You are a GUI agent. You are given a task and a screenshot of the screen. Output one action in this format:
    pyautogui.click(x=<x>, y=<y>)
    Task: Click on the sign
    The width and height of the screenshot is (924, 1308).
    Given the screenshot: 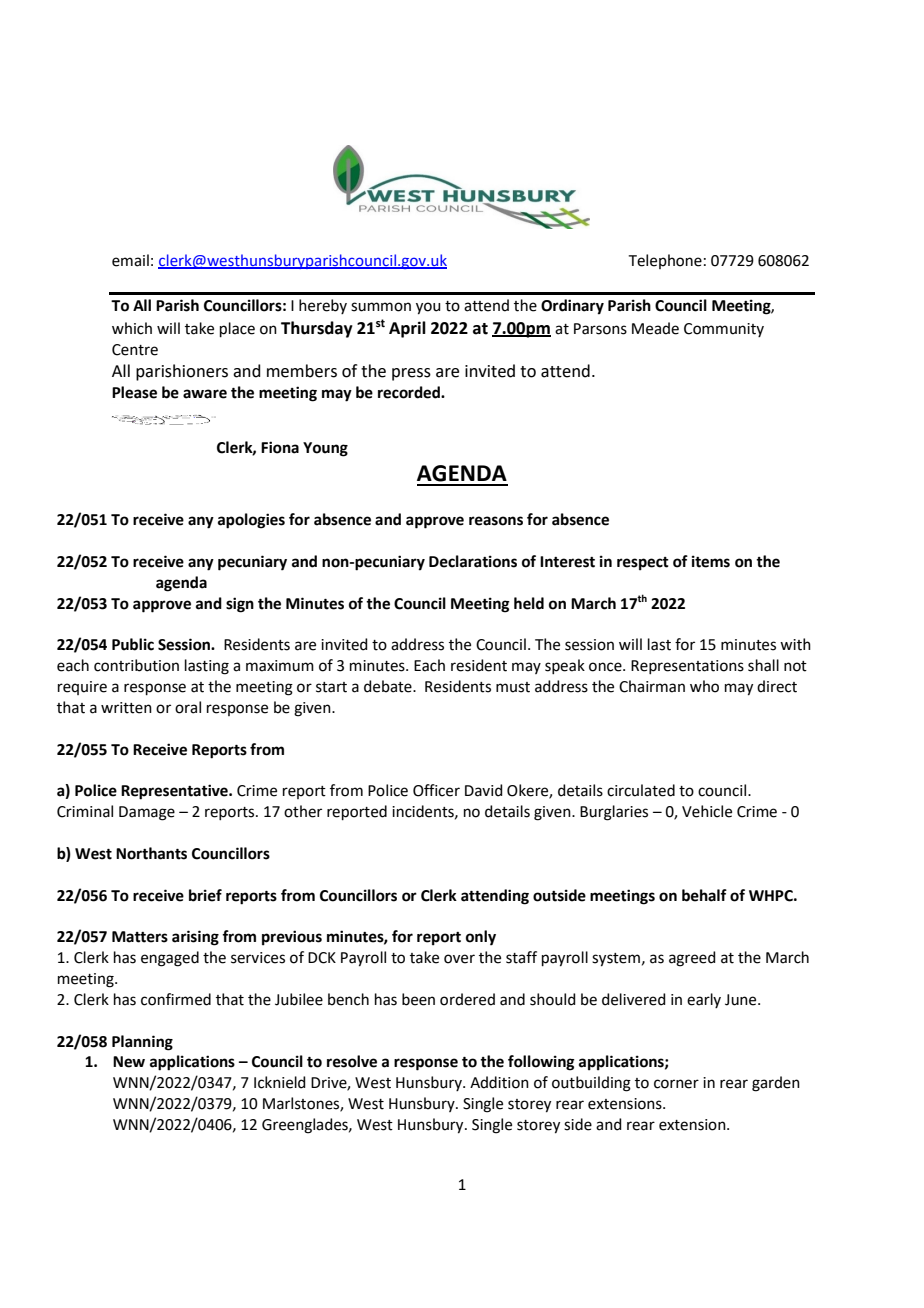 What is the action you would take?
    pyautogui.click(x=240, y=605)
